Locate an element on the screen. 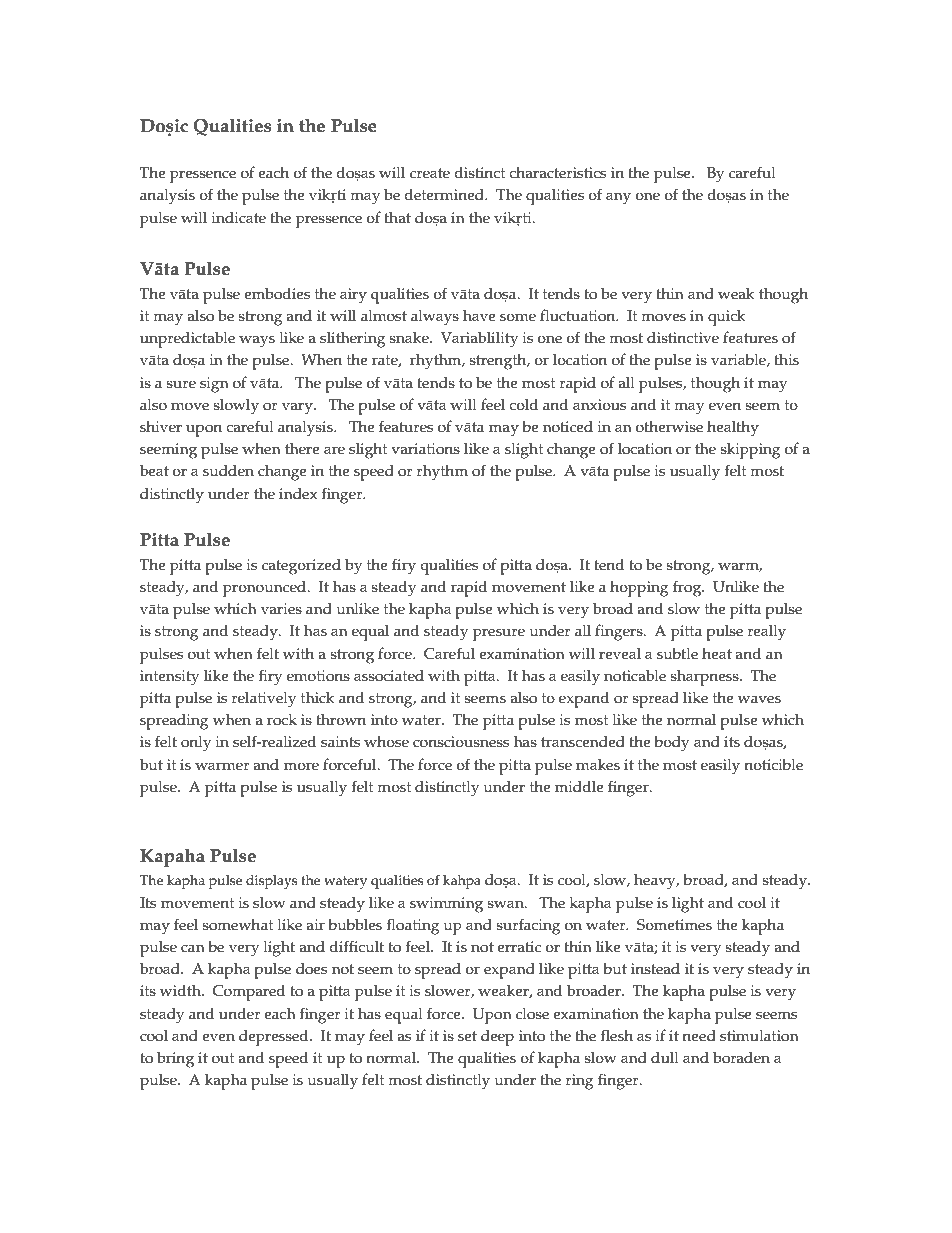 The image size is (952, 1233). any is located at coordinates (618, 198).
